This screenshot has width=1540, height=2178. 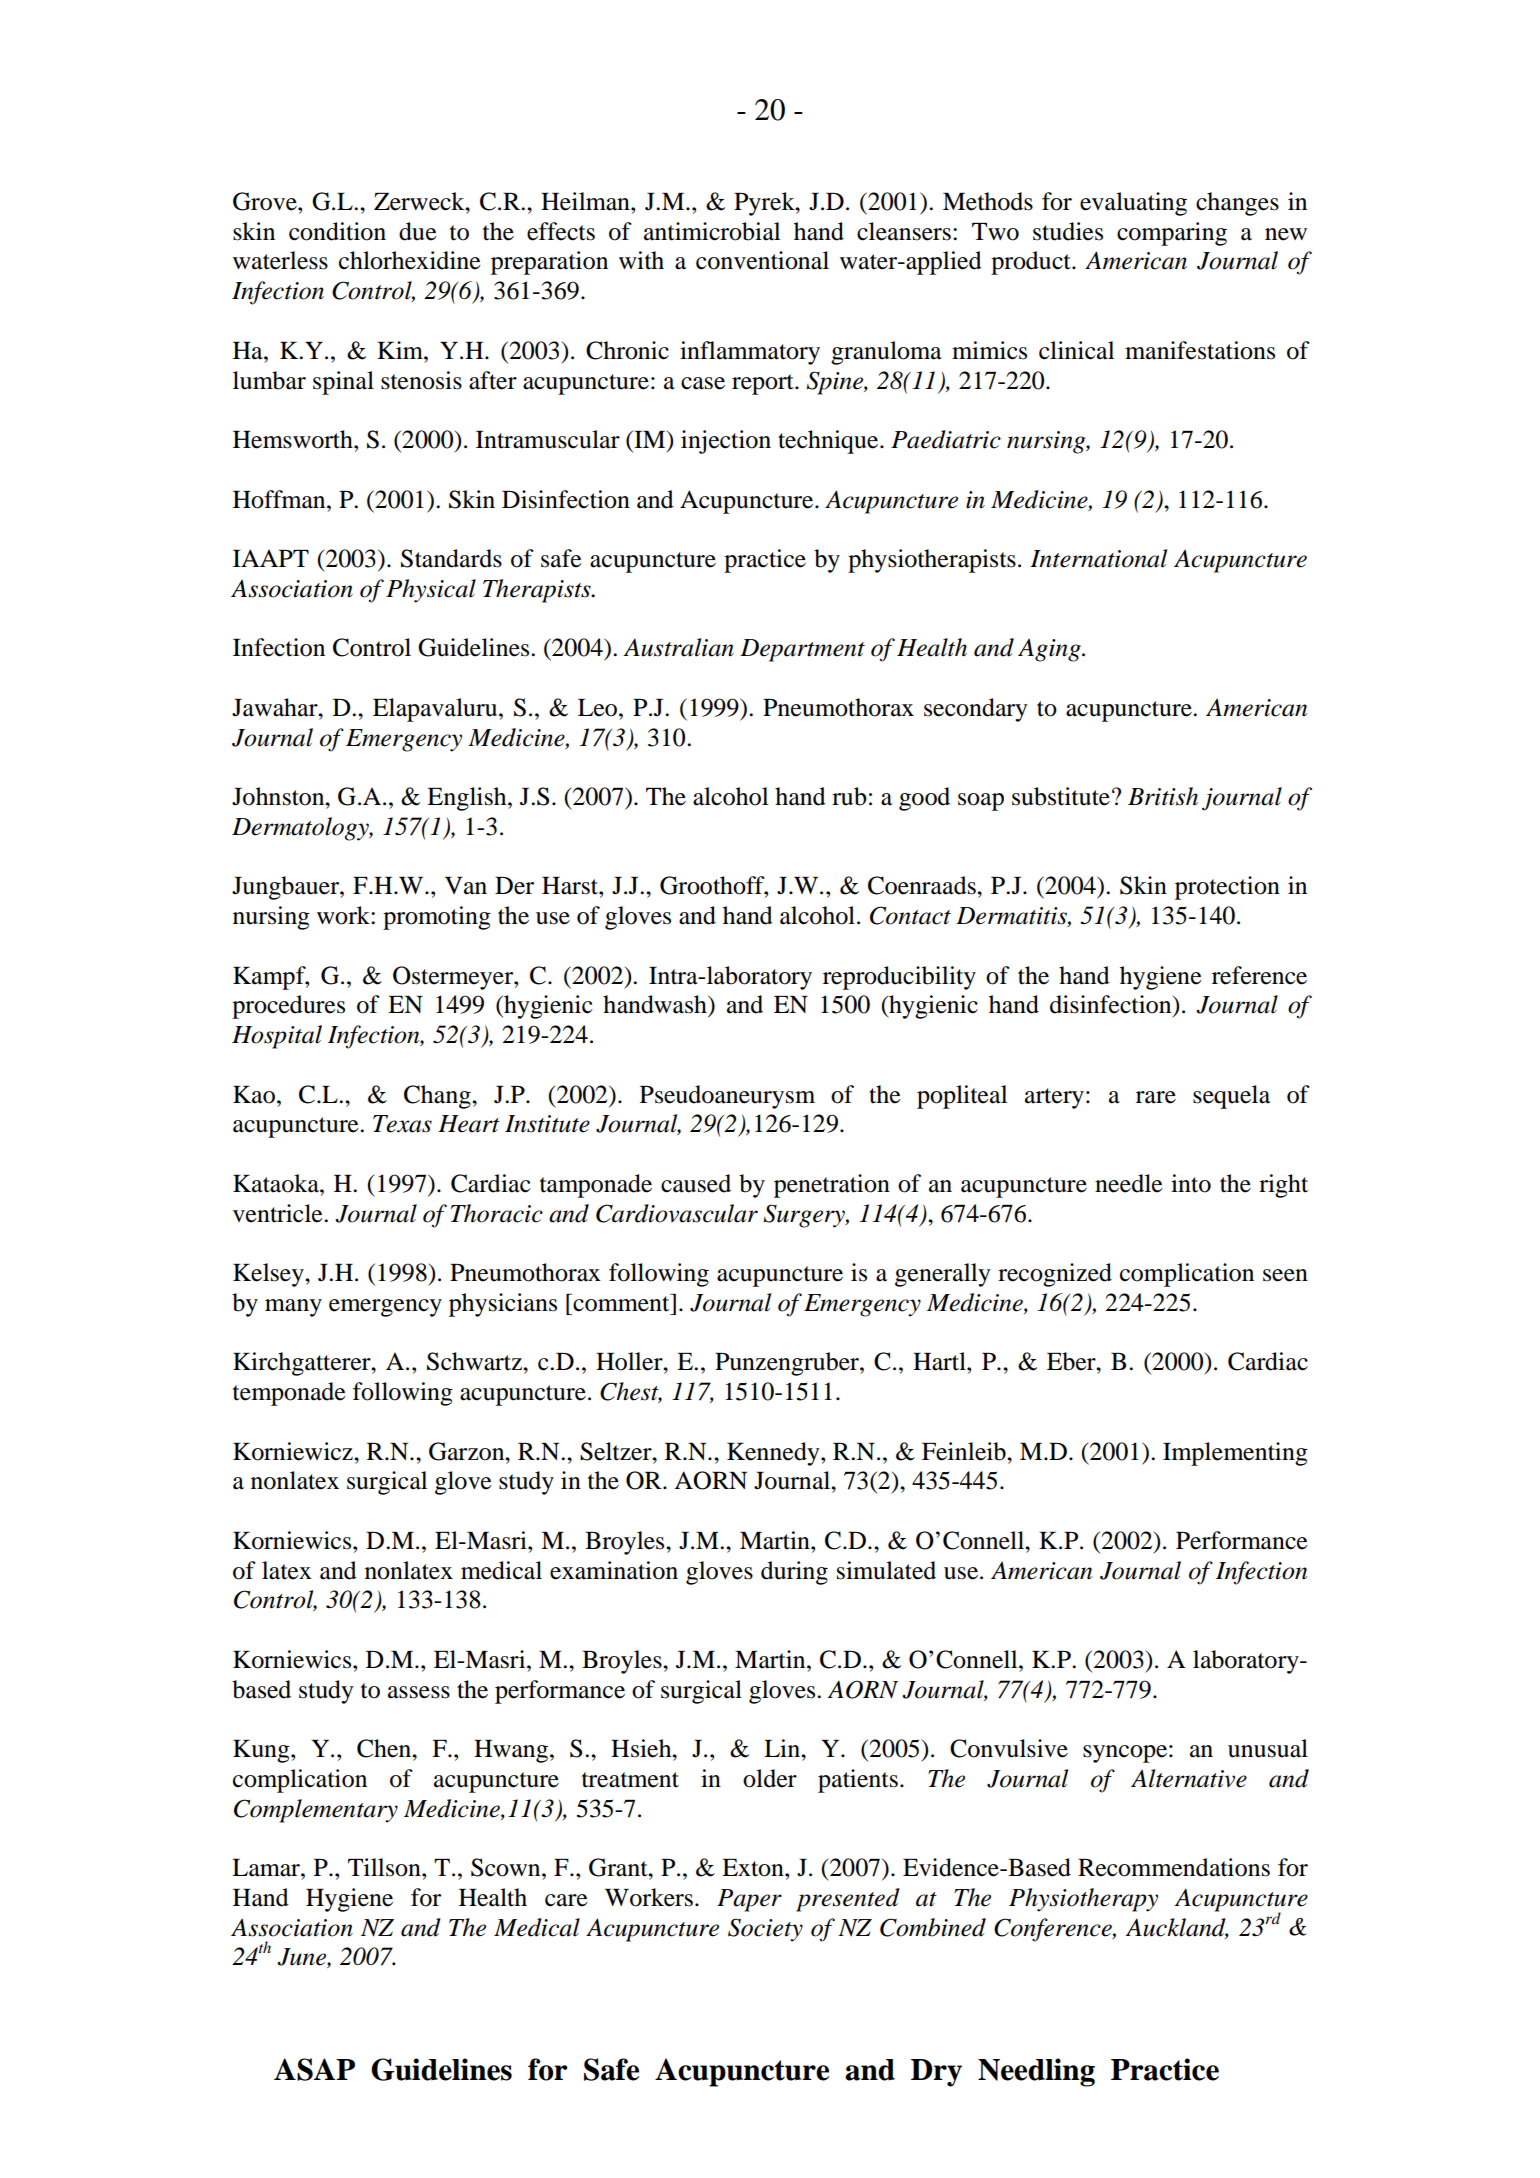 I want to click on British, so click(x=1163, y=796).
